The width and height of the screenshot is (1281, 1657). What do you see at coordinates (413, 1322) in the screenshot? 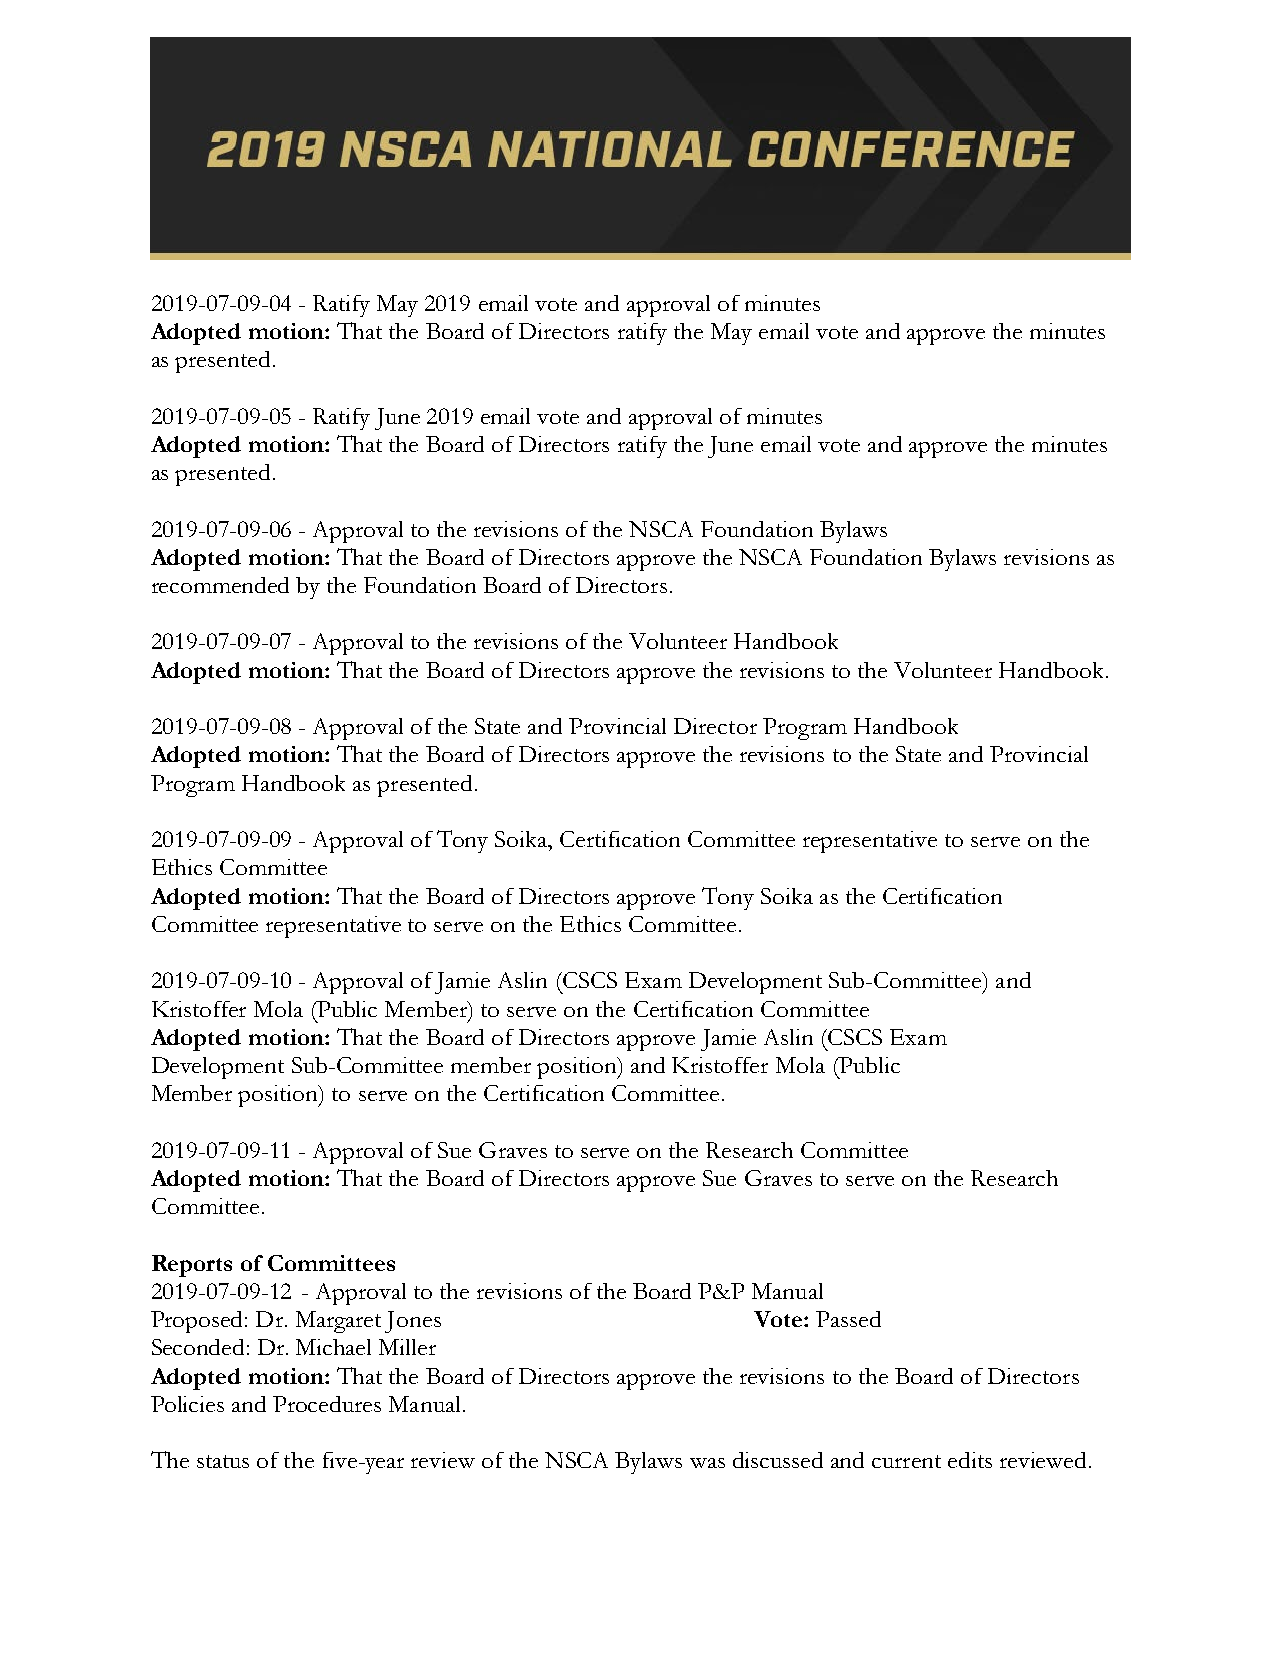
I see `Jones` at bounding box center [413, 1322].
